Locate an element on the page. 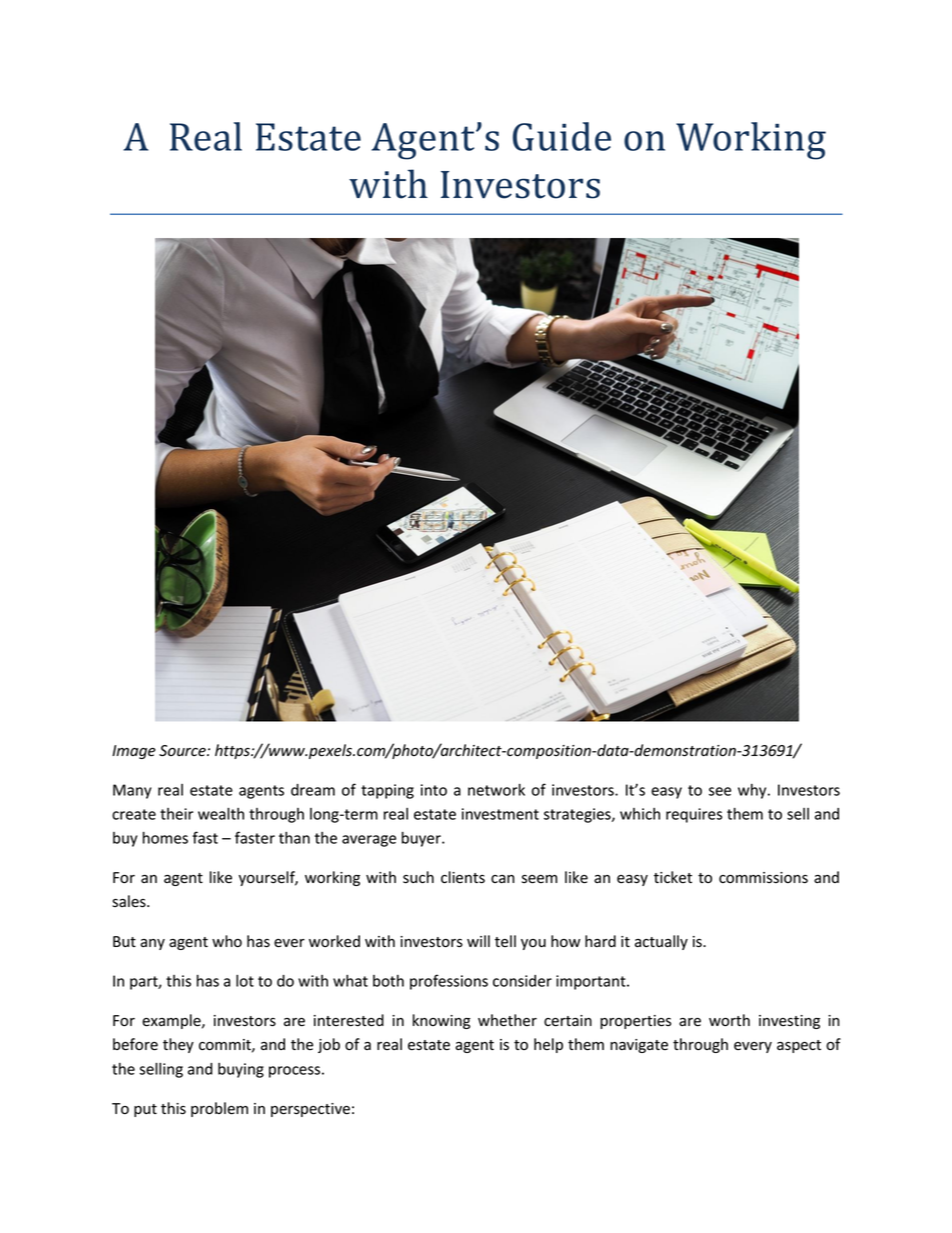 The height and width of the image is (1233, 952). Image is located at coordinates (134, 752).
